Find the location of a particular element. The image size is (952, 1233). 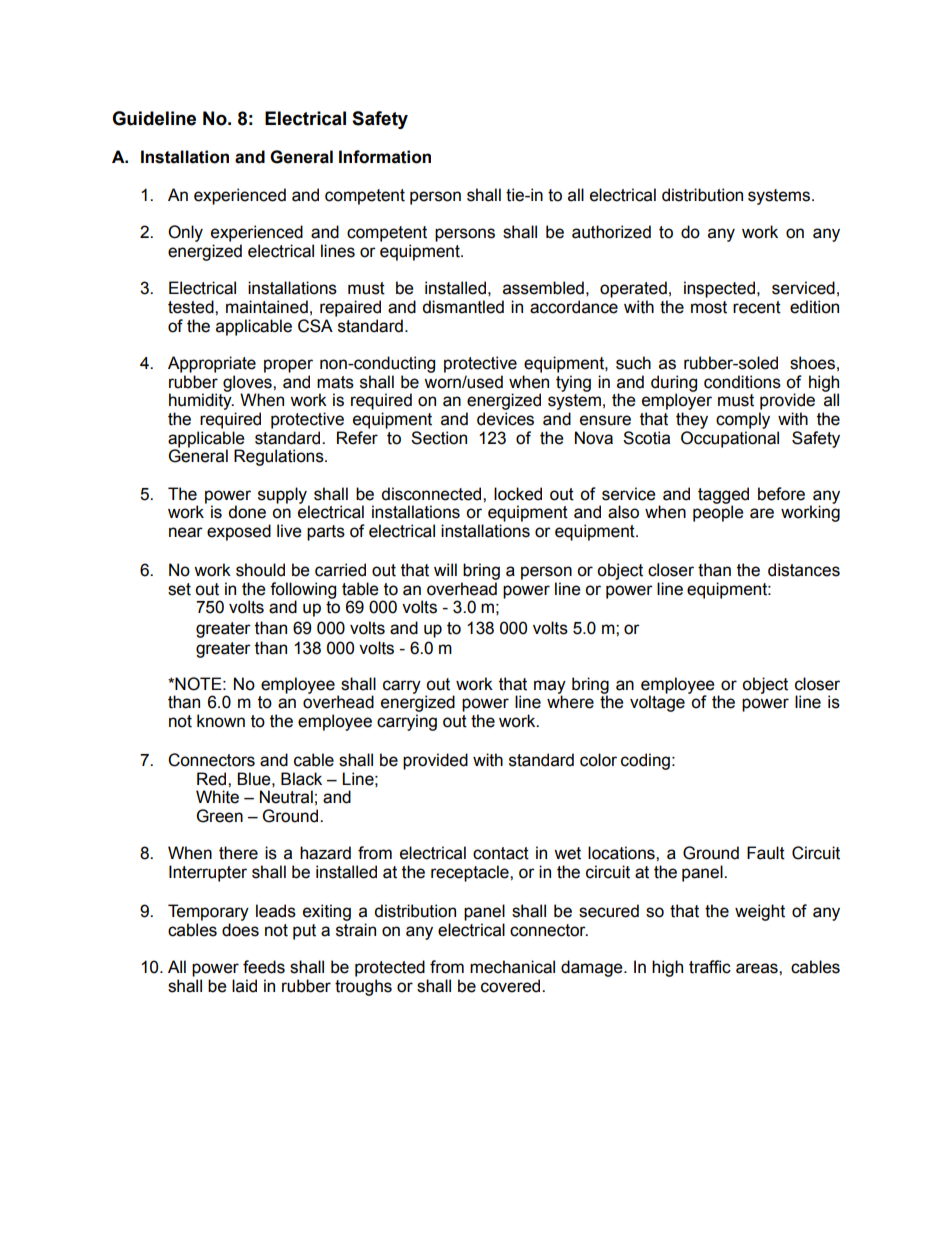

mechanical is located at coordinates (512, 967).
